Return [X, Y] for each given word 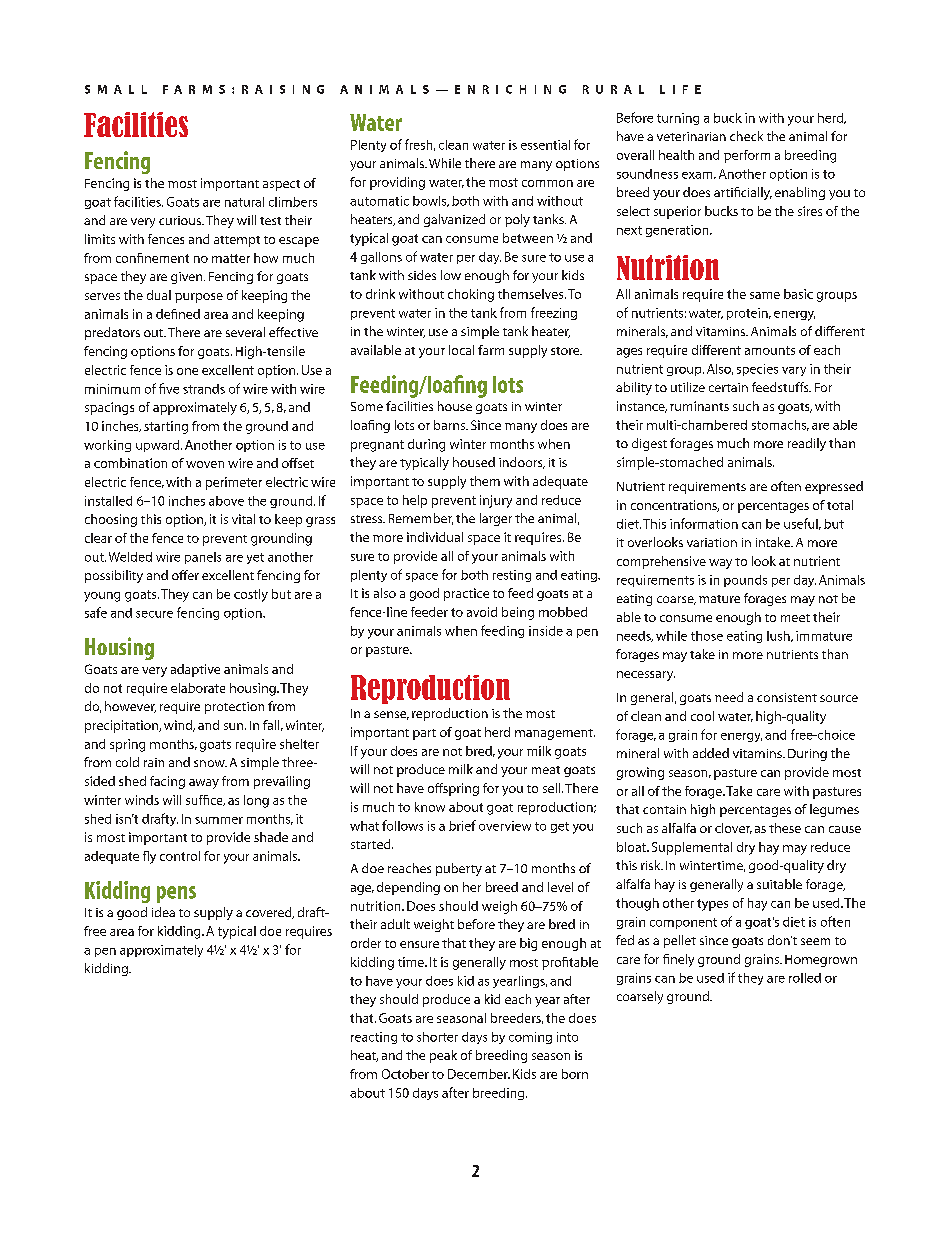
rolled [805, 978]
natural [244, 202]
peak [443, 1056]
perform [747, 156]
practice [466, 594]
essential [545, 145]
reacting [374, 1038]
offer [185, 575]
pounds [745, 581]
